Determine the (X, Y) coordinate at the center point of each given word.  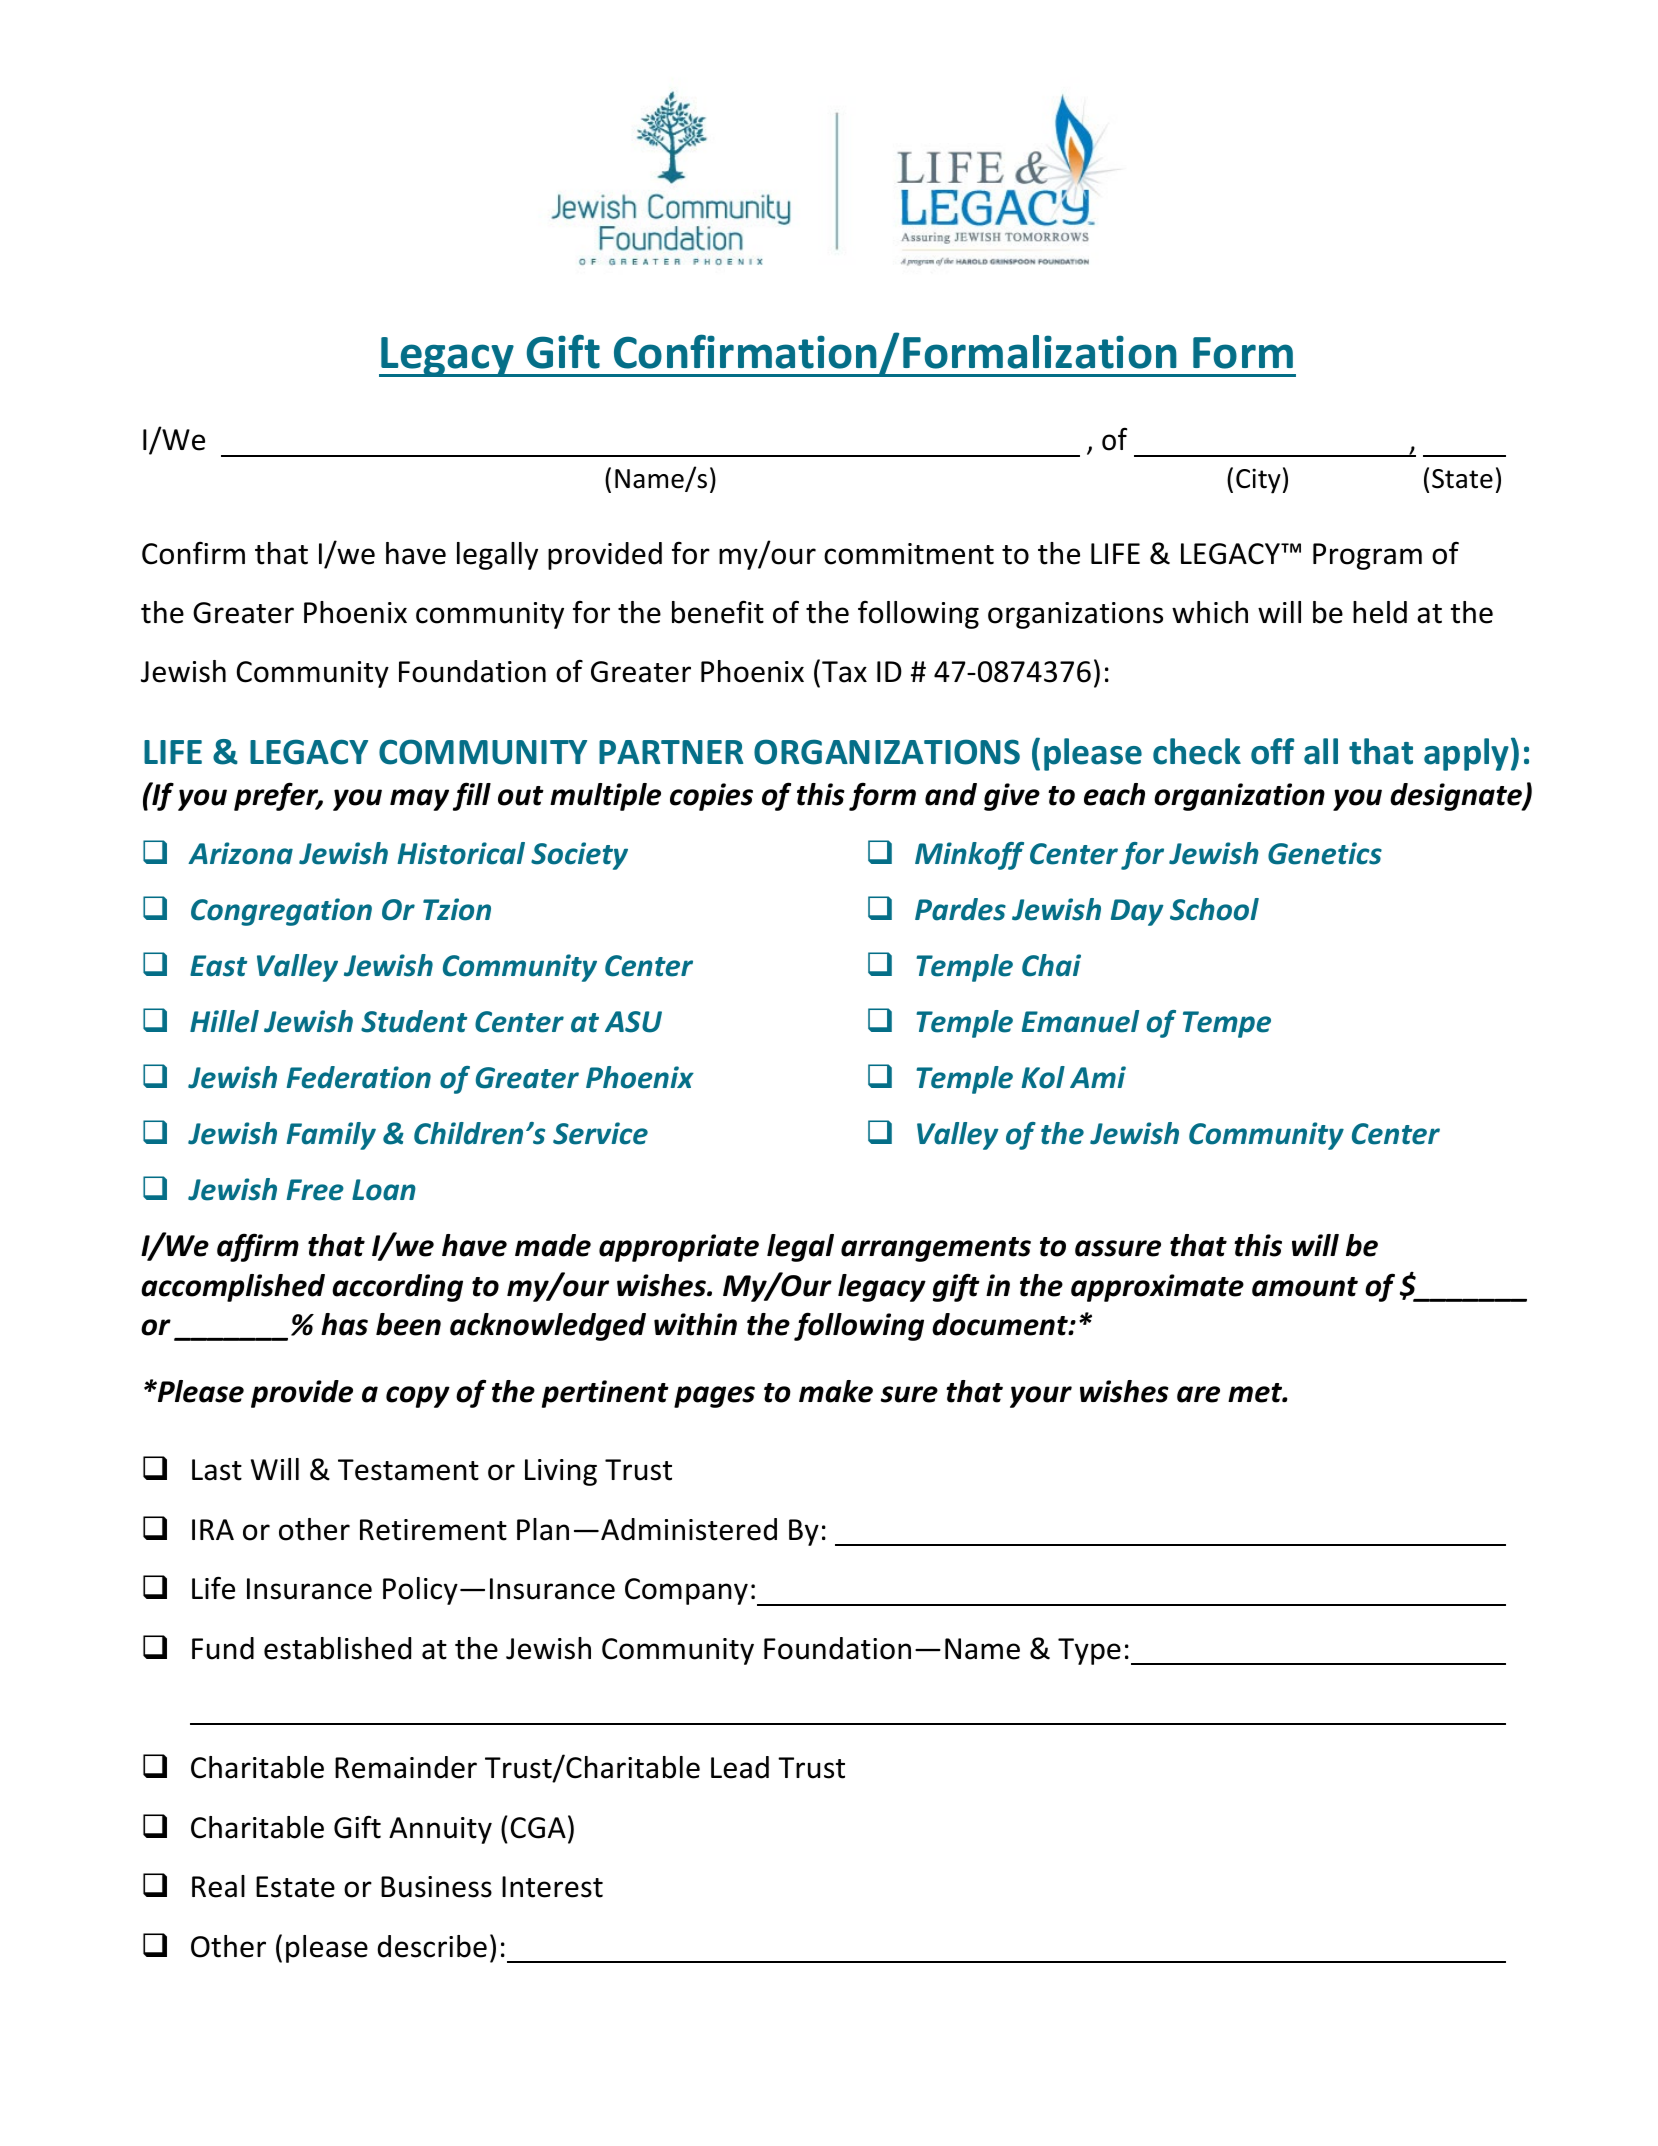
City (1258, 481)
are (1198, 1394)
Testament (408, 1470)
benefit (718, 612)
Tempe (1227, 1024)
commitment (909, 554)
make (836, 1391)
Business (436, 1887)
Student (414, 1021)
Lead (740, 1767)
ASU (633, 1022)
